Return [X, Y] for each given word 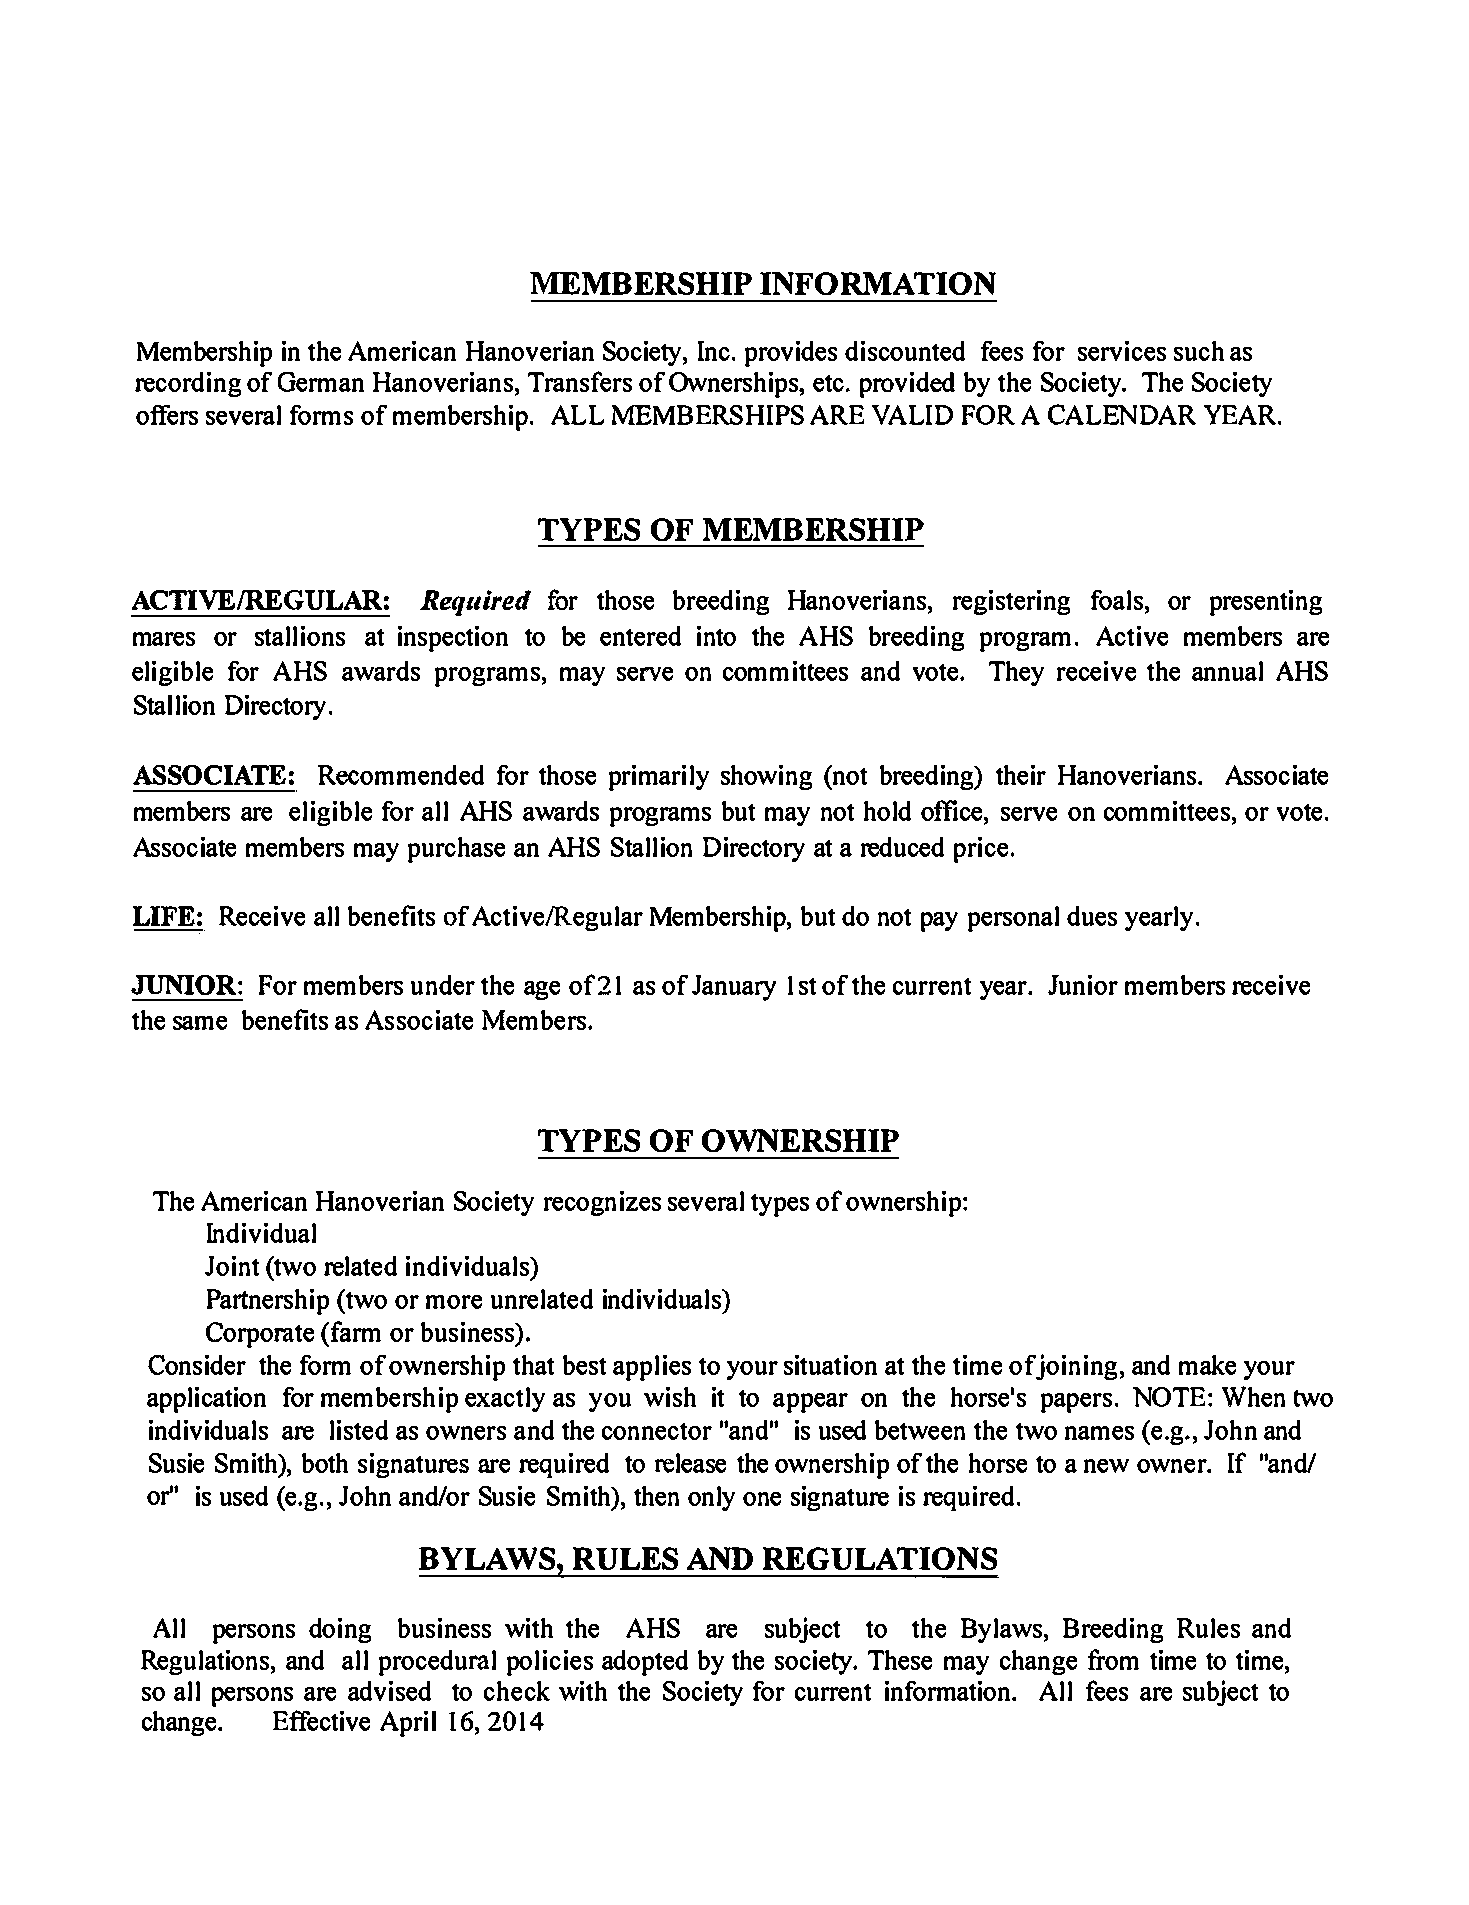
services [1122, 351]
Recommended [401, 775]
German [321, 382]
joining [1075, 1367]
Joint [232, 1266]
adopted [645, 1663]
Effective [321, 1720]
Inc [715, 351]
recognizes [602, 1203]
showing [766, 777]
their [1021, 775]
